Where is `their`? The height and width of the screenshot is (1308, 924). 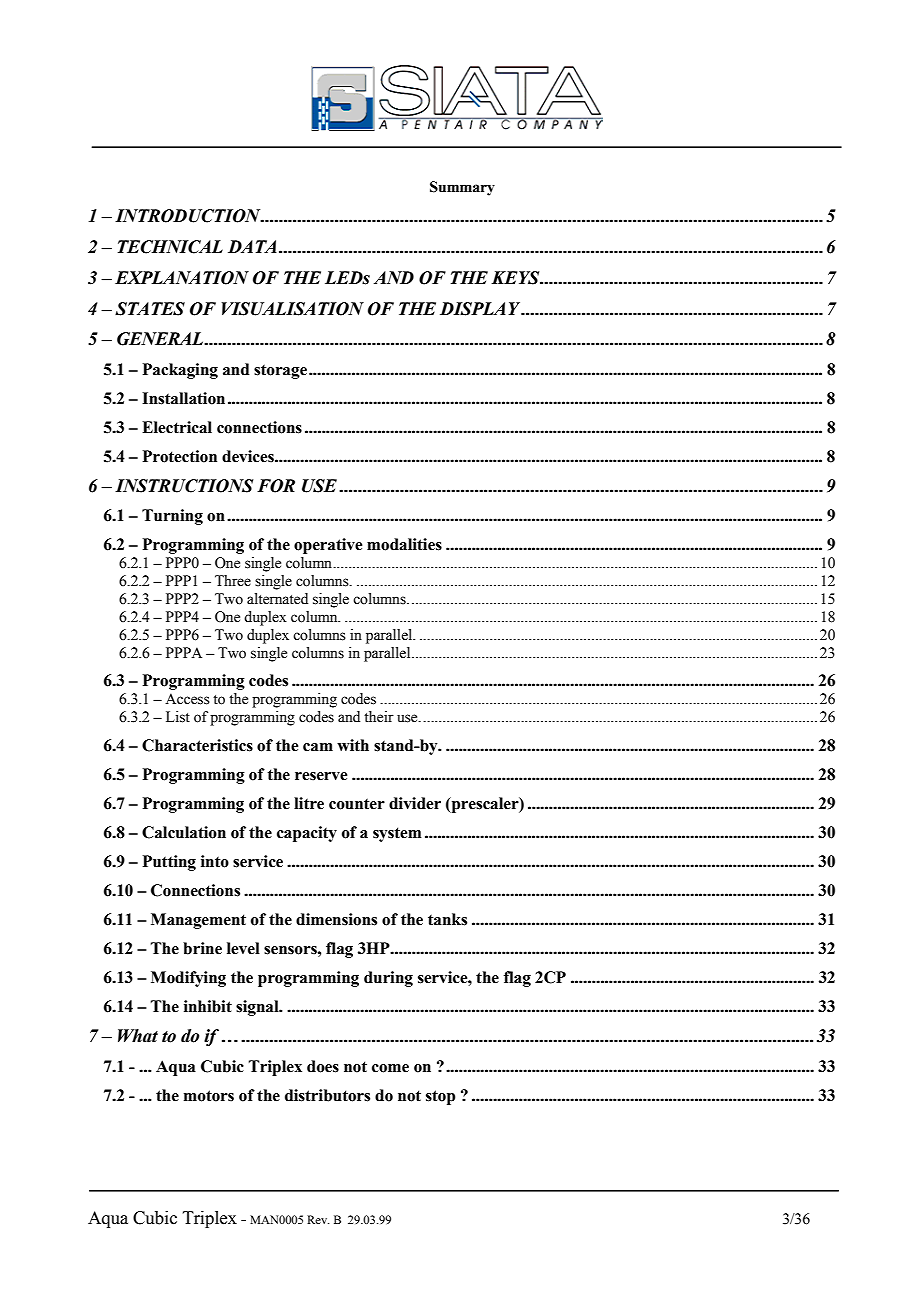
their is located at coordinates (379, 717).
